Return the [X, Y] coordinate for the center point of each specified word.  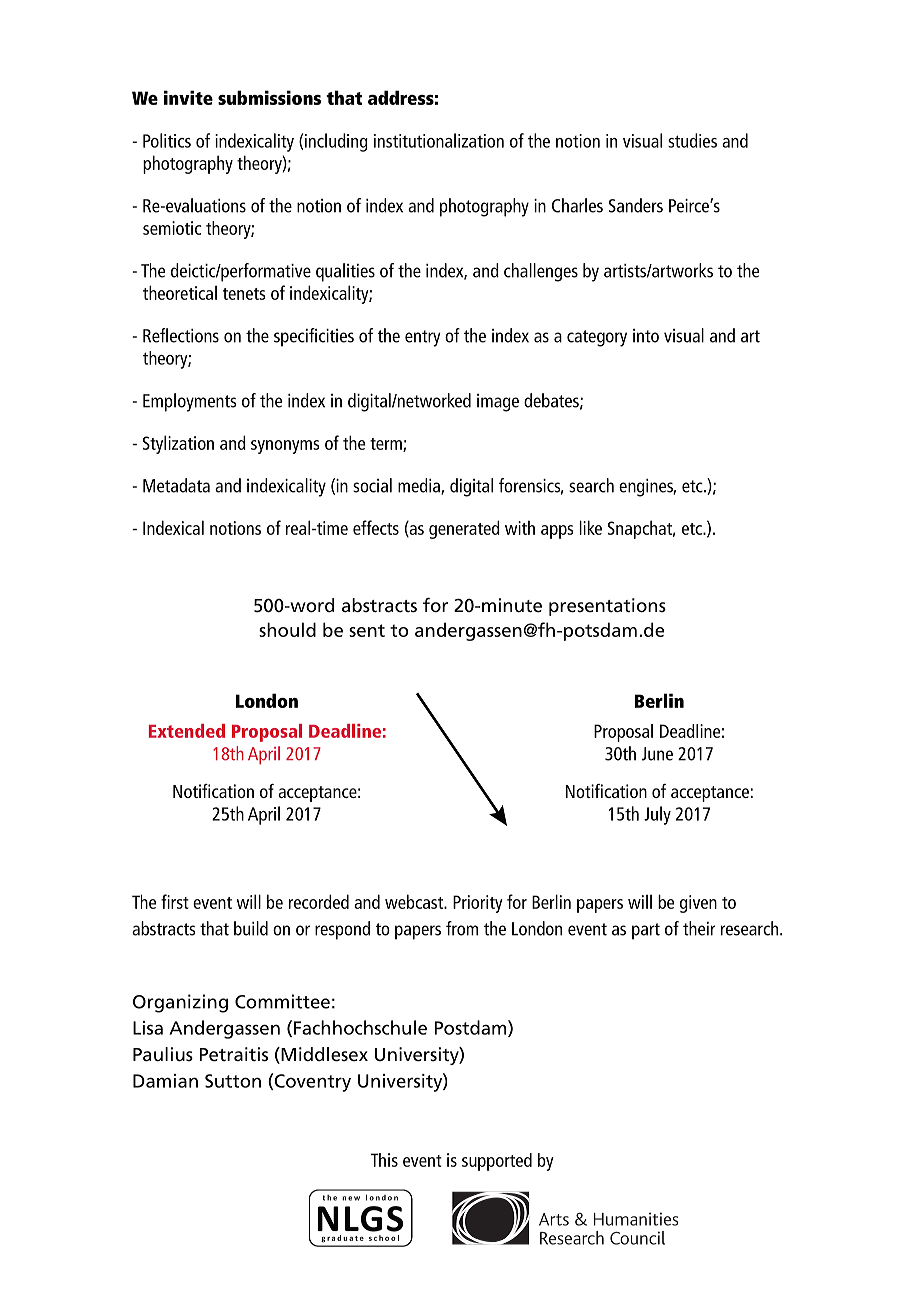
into [646, 336]
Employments [190, 402]
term [387, 445]
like [590, 527]
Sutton [233, 1081]
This [384, 1160]
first [175, 901]
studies [692, 140]
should [287, 629]
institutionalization [439, 140]
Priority [478, 904]
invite [188, 97]
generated [464, 529]
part [646, 931]
